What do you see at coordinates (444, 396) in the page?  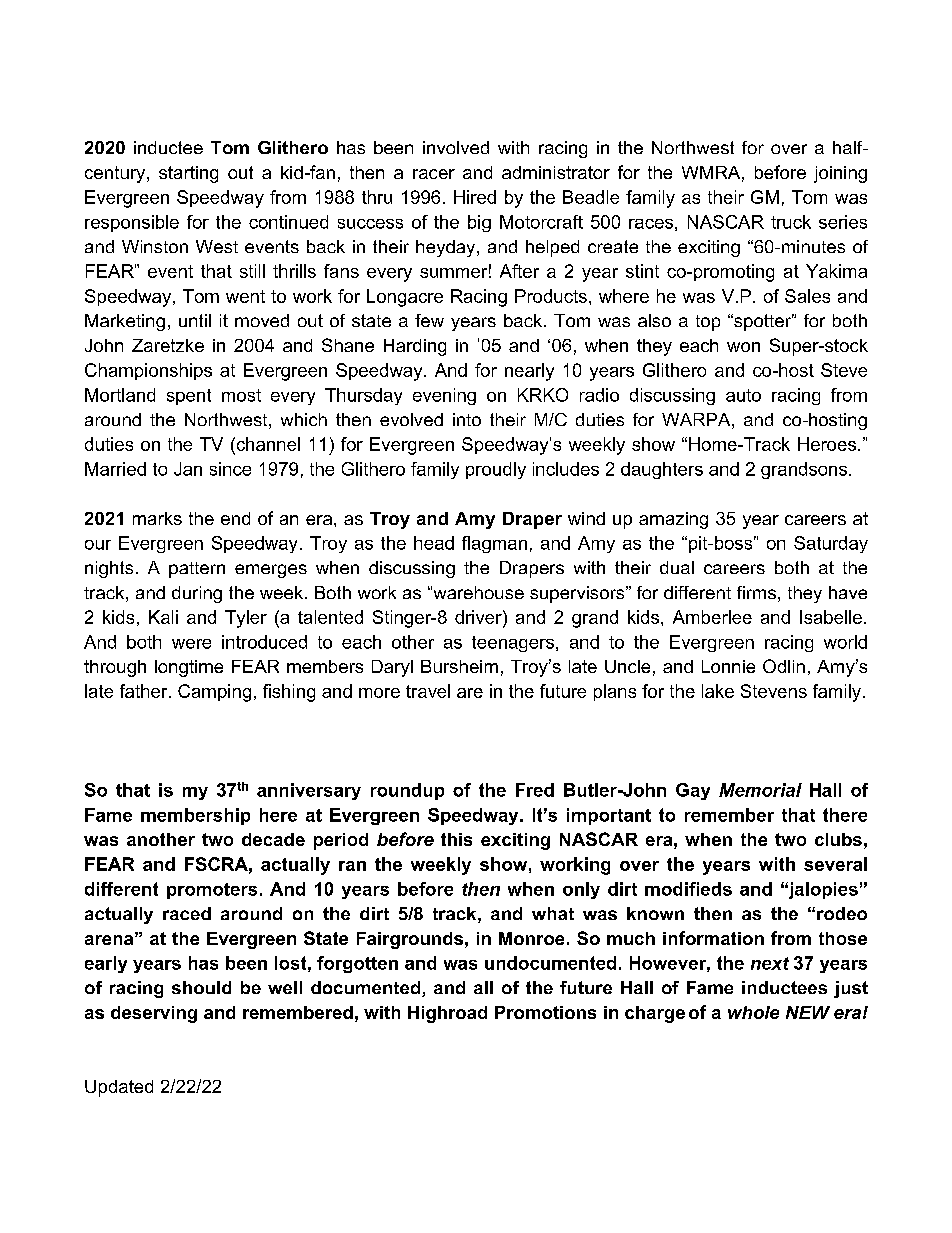 I see `evening` at bounding box center [444, 396].
